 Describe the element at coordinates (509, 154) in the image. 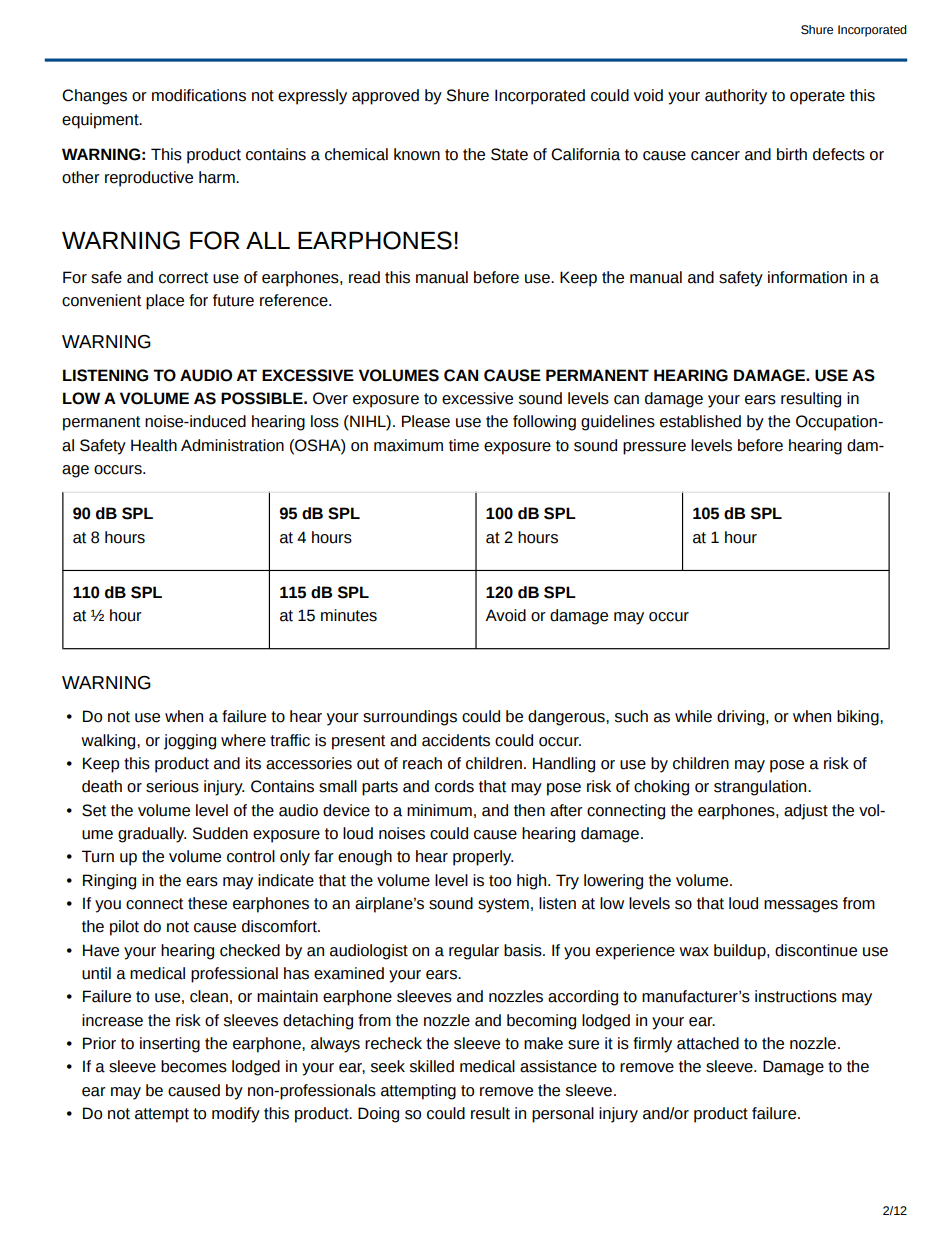

I see `State` at that location.
